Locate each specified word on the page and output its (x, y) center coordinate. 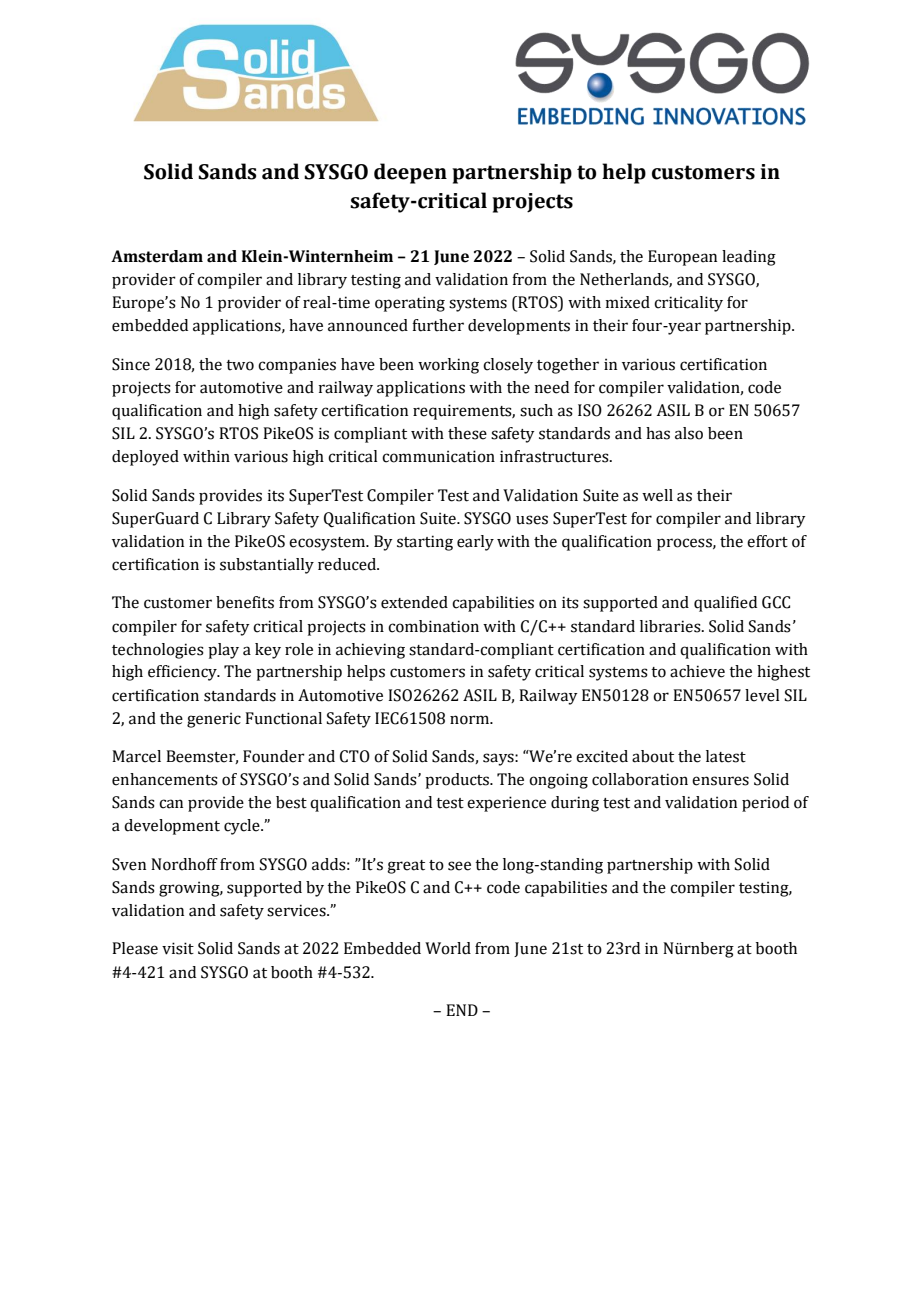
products (458, 781)
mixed (627, 302)
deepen (410, 173)
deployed (145, 458)
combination (433, 626)
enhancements (165, 779)
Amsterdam (157, 256)
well (657, 495)
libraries (671, 626)
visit (178, 948)
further (438, 325)
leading (749, 258)
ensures (720, 781)
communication (438, 456)
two (240, 365)
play (223, 651)
